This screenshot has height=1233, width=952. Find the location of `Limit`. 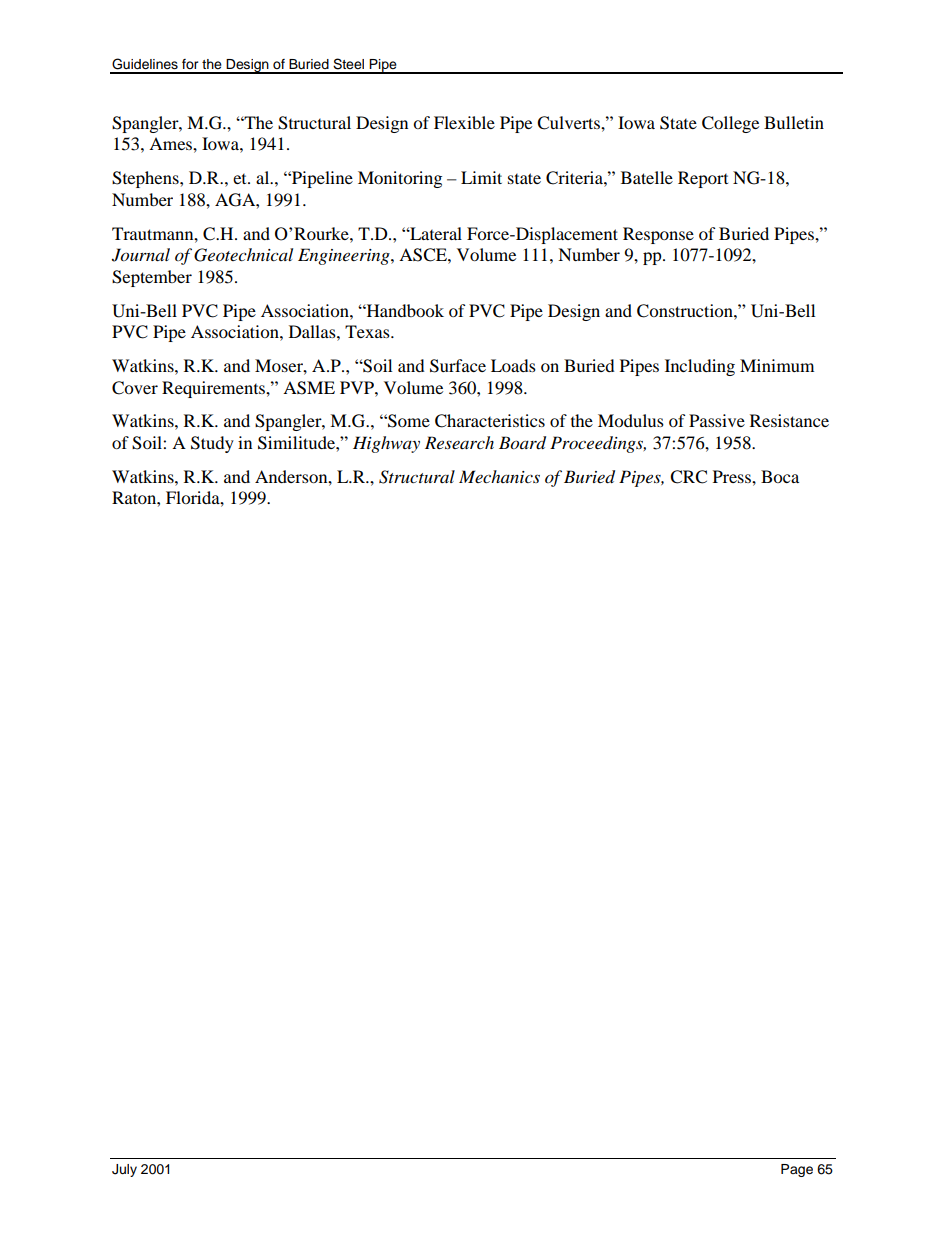

Limit is located at coordinates (481, 177).
